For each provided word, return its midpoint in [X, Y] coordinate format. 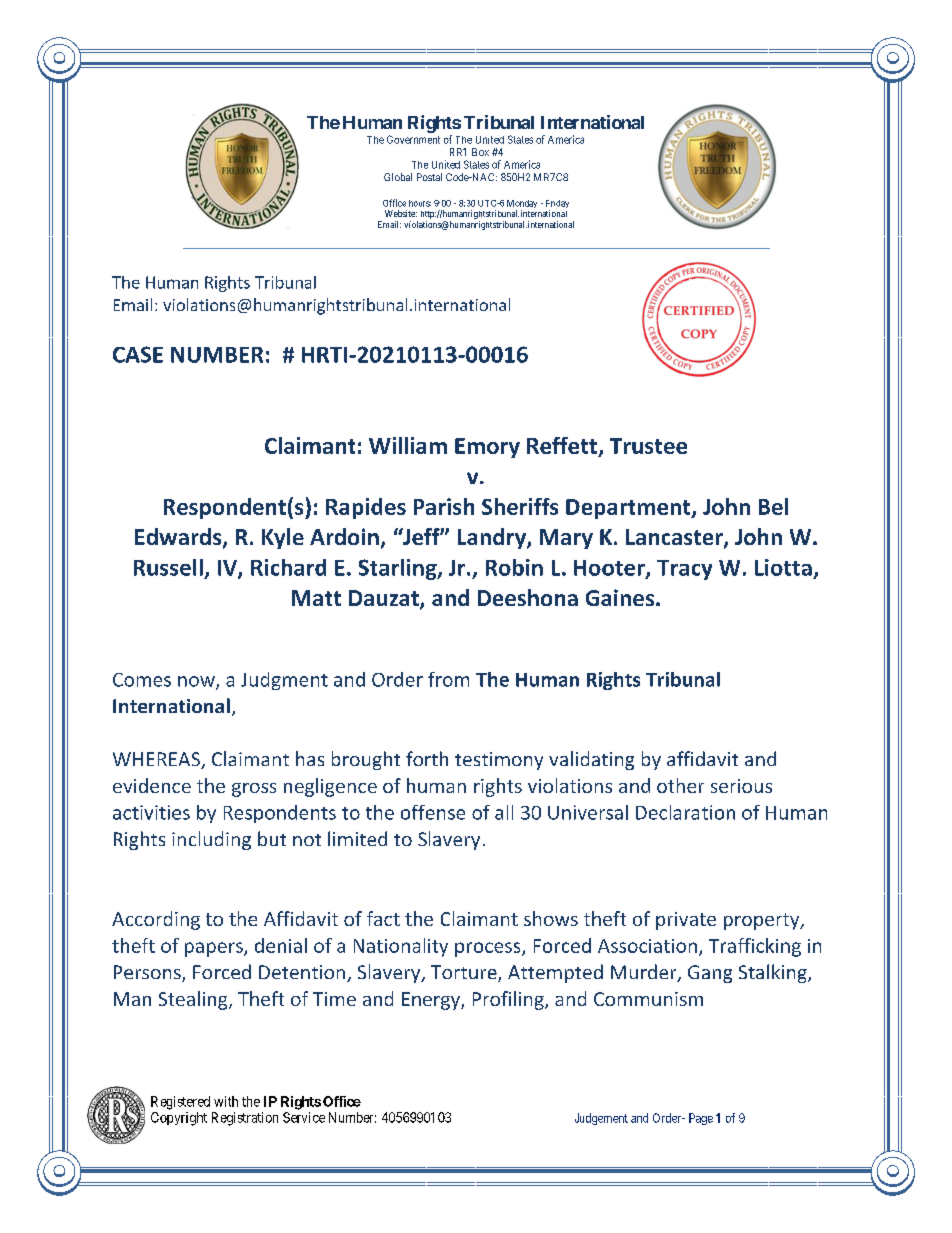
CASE [138, 354]
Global [398, 177]
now [197, 682]
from [448, 679]
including [211, 840]
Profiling [509, 1000]
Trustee [648, 446]
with [226, 1101]
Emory [487, 448]
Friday [557, 205]
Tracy [684, 570]
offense [433, 812]
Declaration [685, 812]
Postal [429, 177]
